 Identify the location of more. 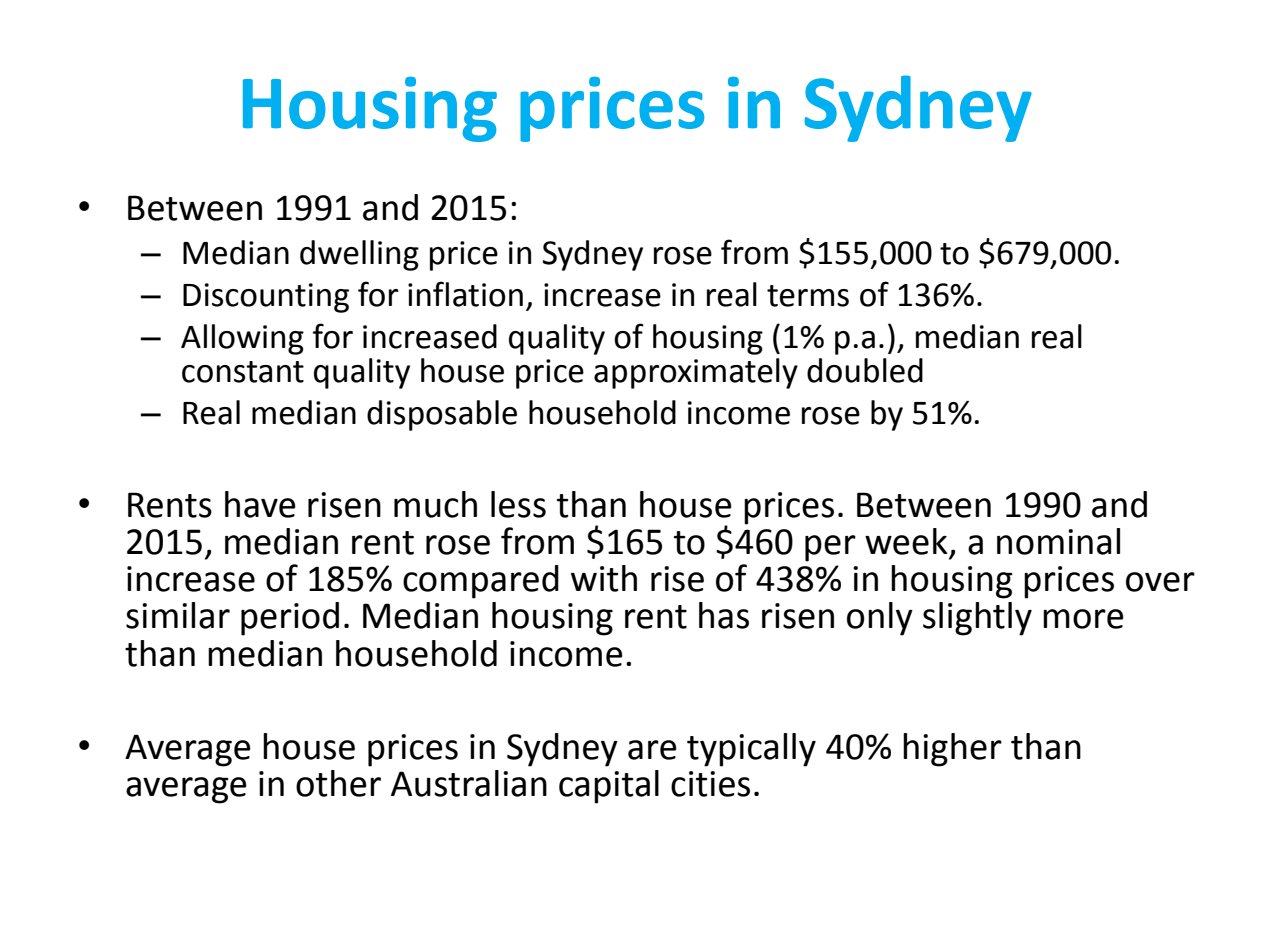
(1083, 619).
